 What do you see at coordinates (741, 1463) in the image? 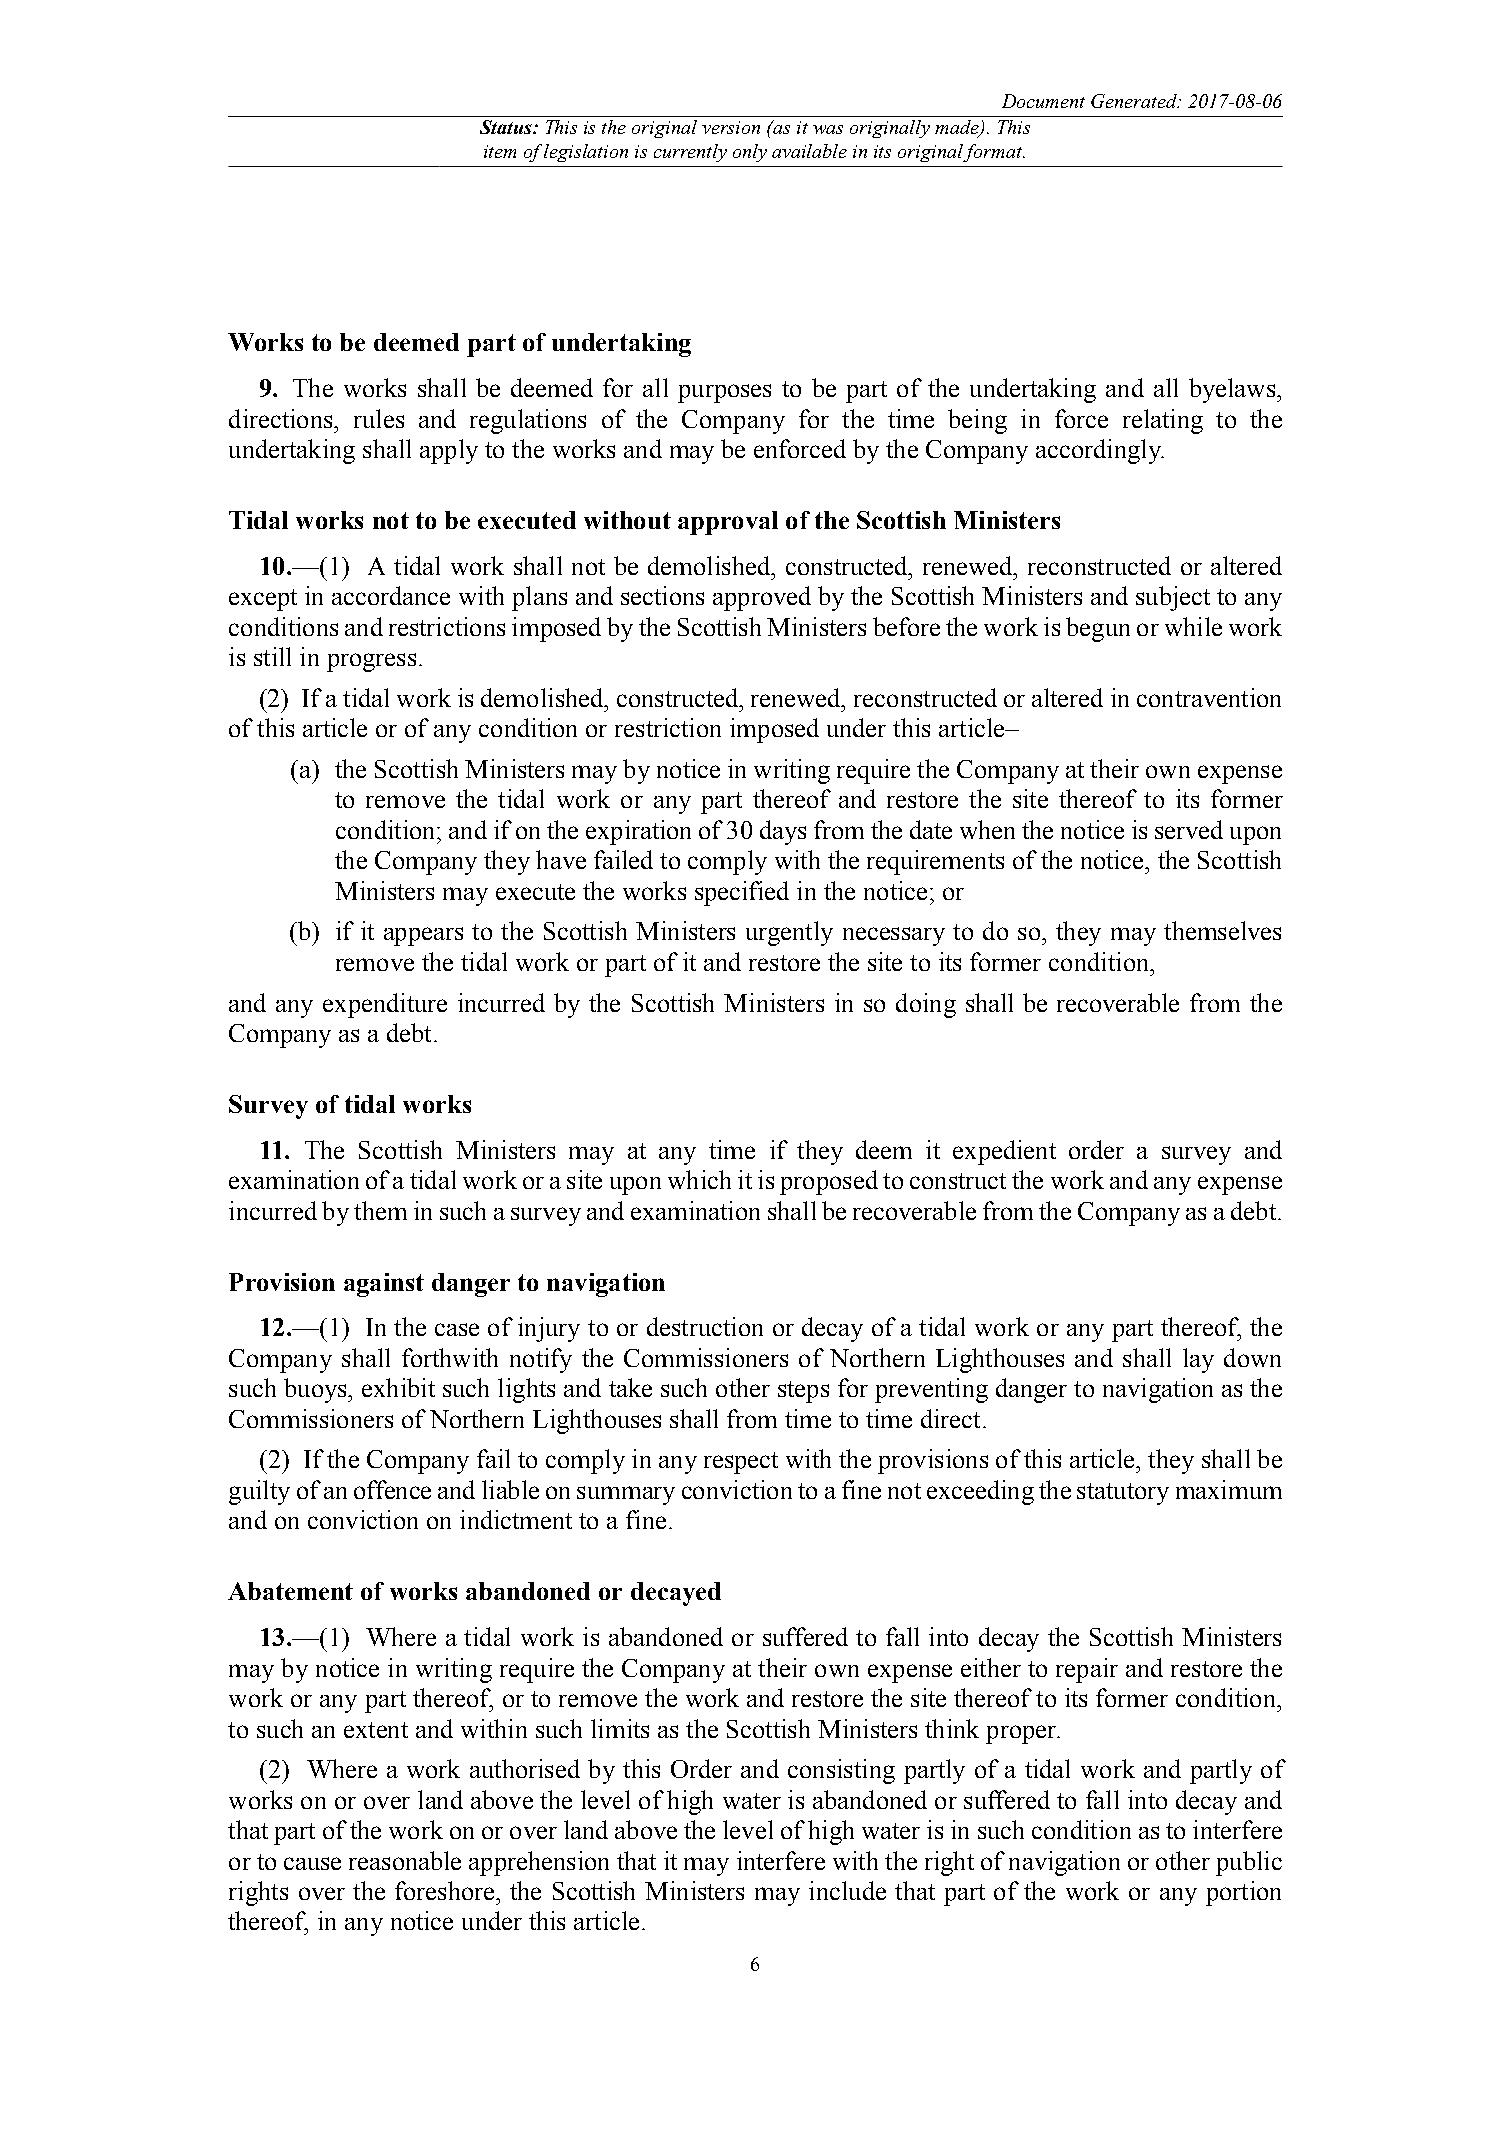
I see `respect` at bounding box center [741, 1463].
